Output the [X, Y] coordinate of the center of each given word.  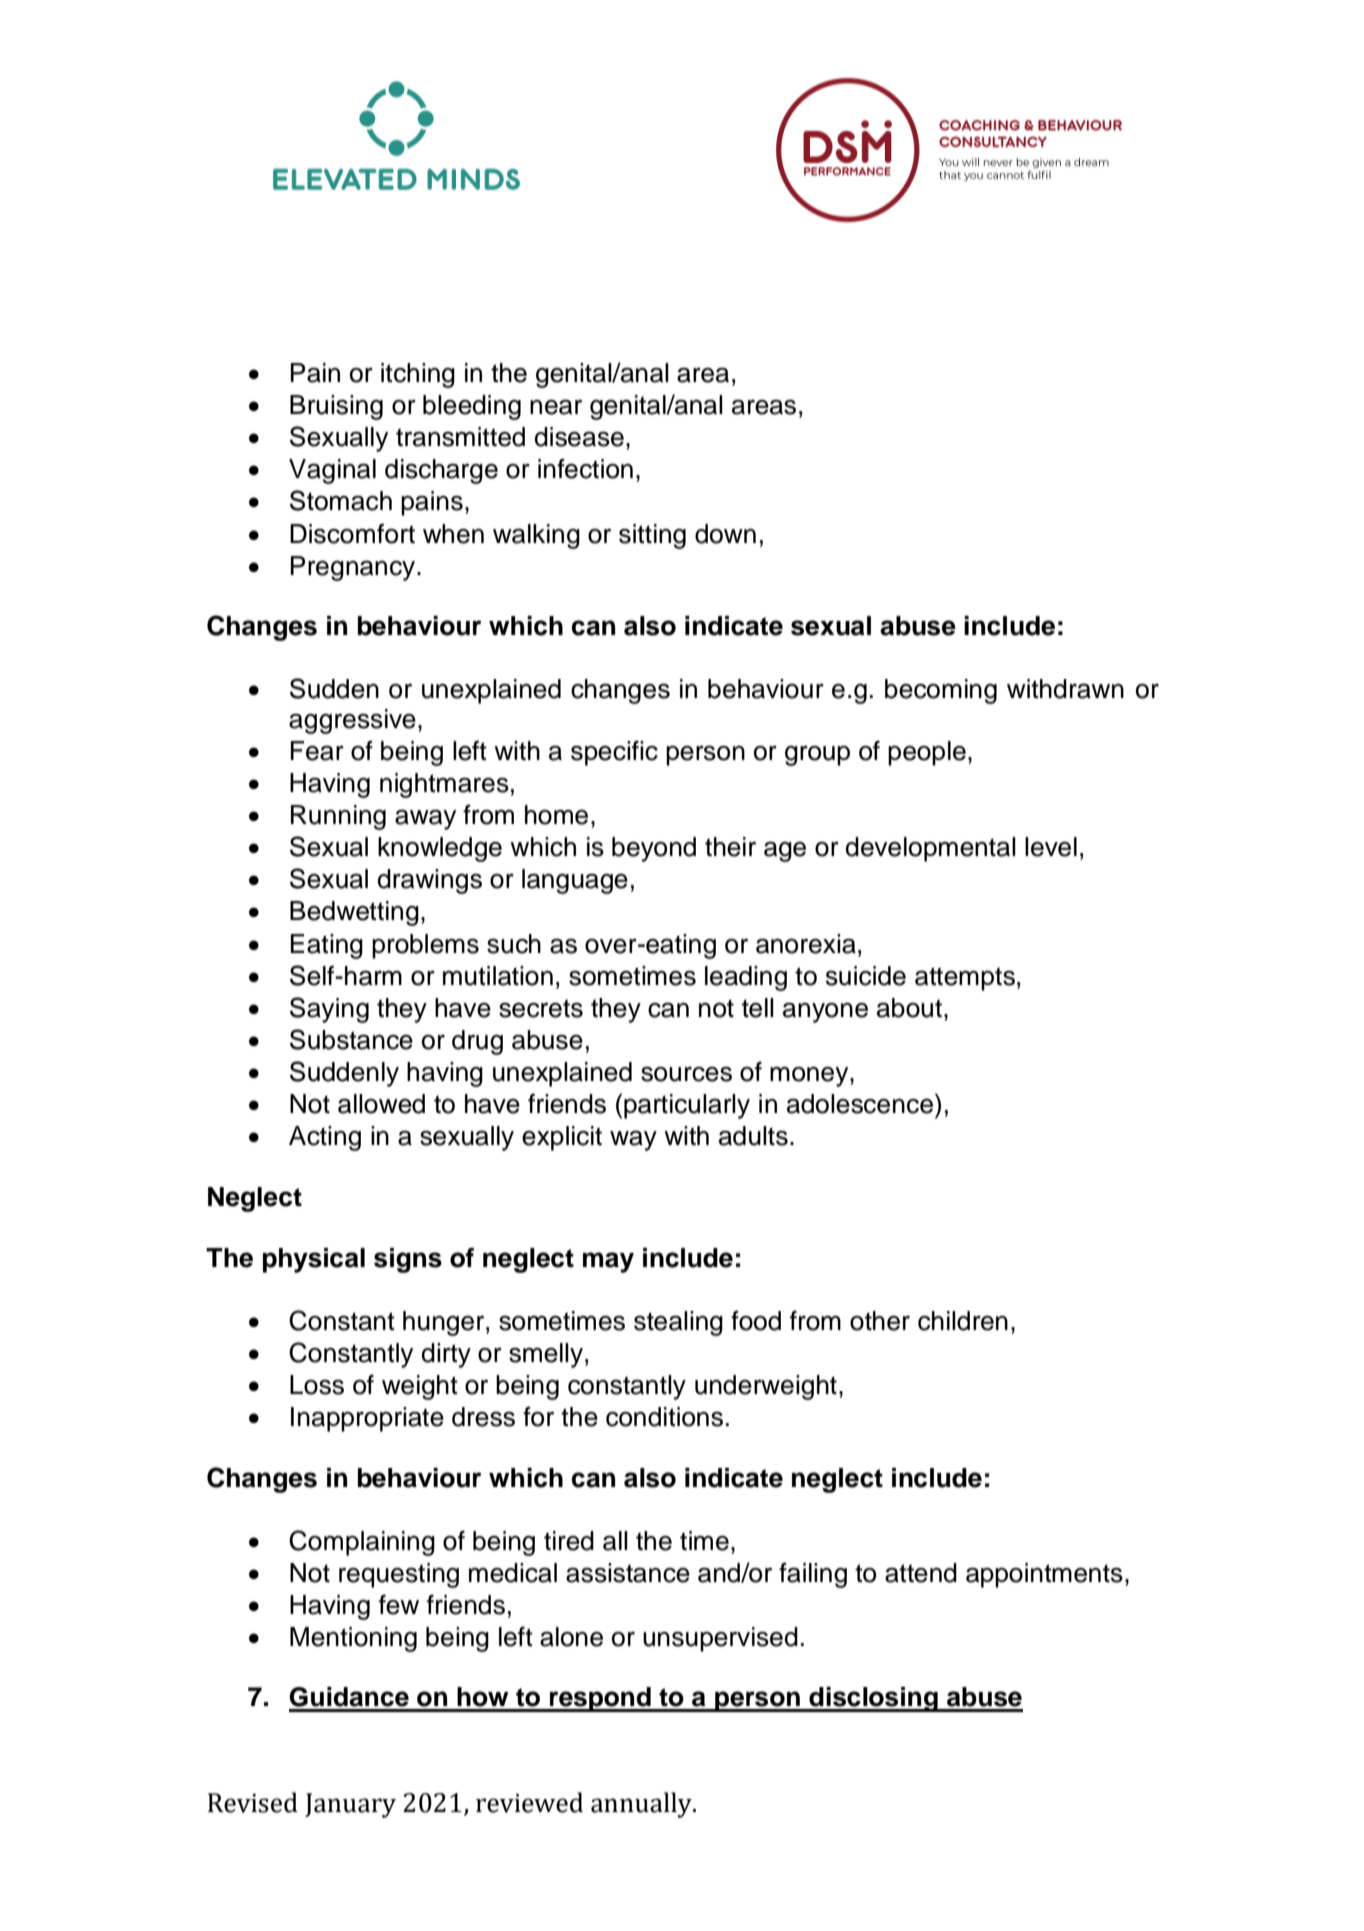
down [725, 534]
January [350, 1805]
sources [686, 1074]
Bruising [336, 407]
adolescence [860, 1104]
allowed [381, 1104]
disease [579, 437]
